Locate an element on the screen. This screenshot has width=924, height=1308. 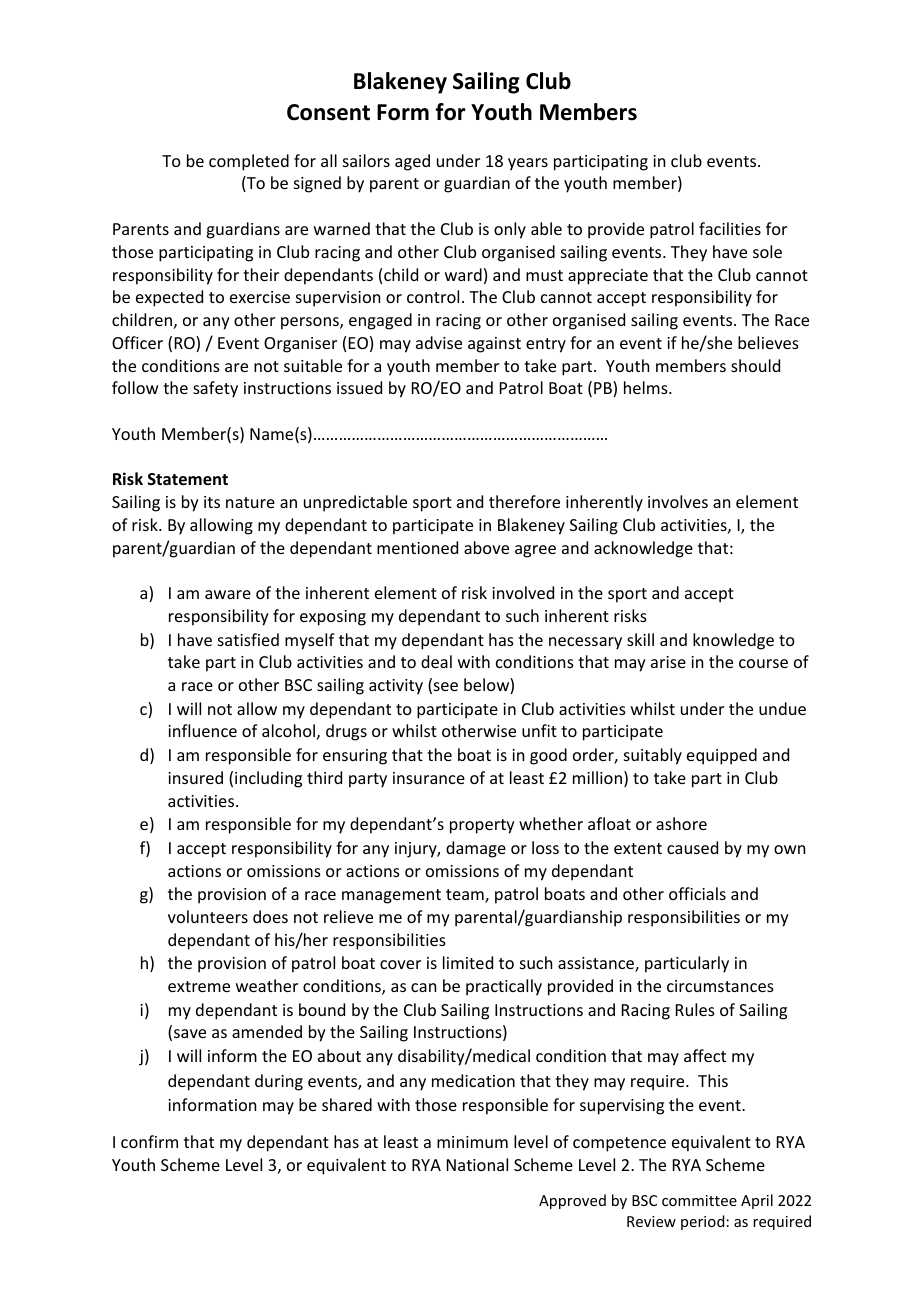
confirm is located at coordinates (149, 1141).
